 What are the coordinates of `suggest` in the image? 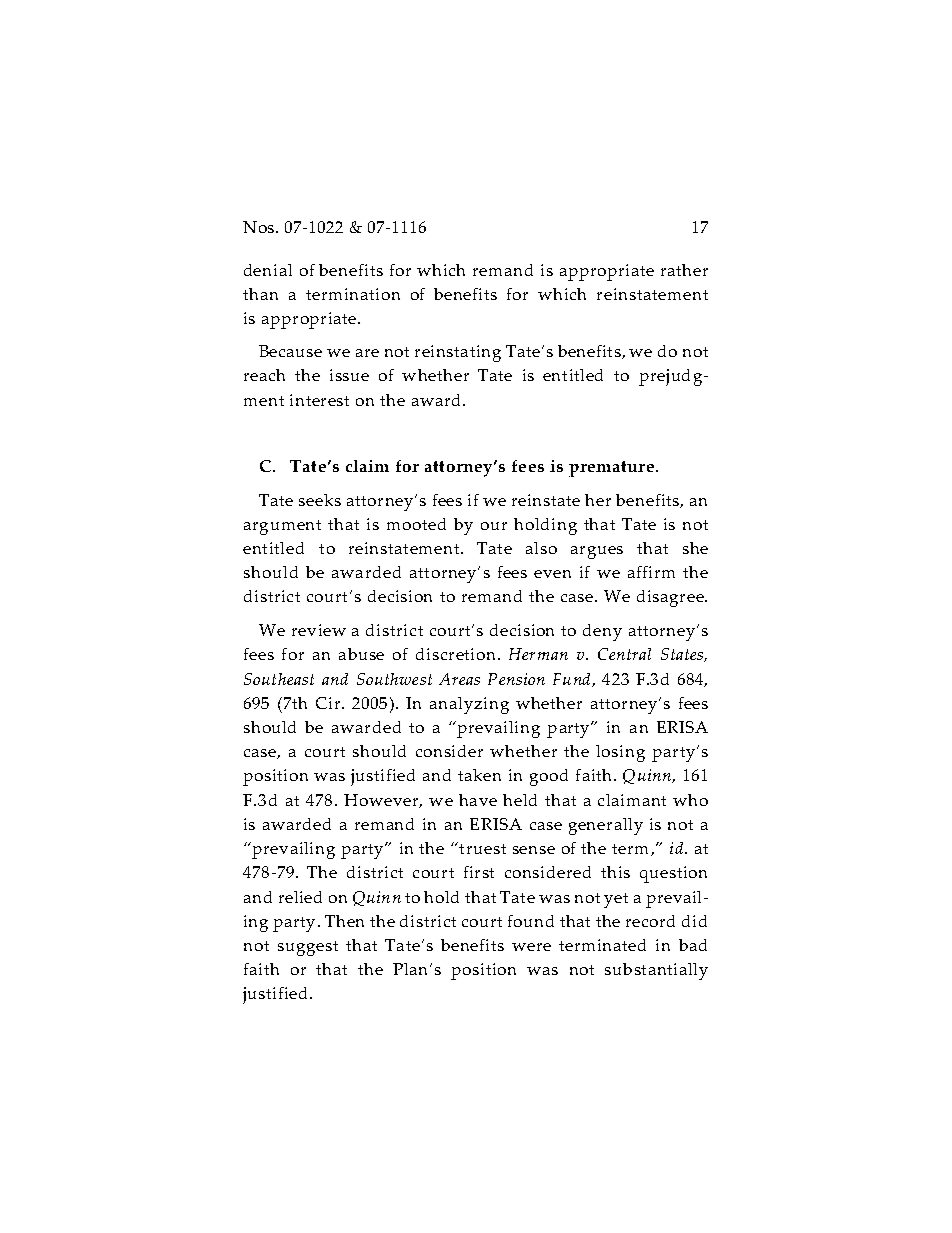 It's located at (308, 948).
